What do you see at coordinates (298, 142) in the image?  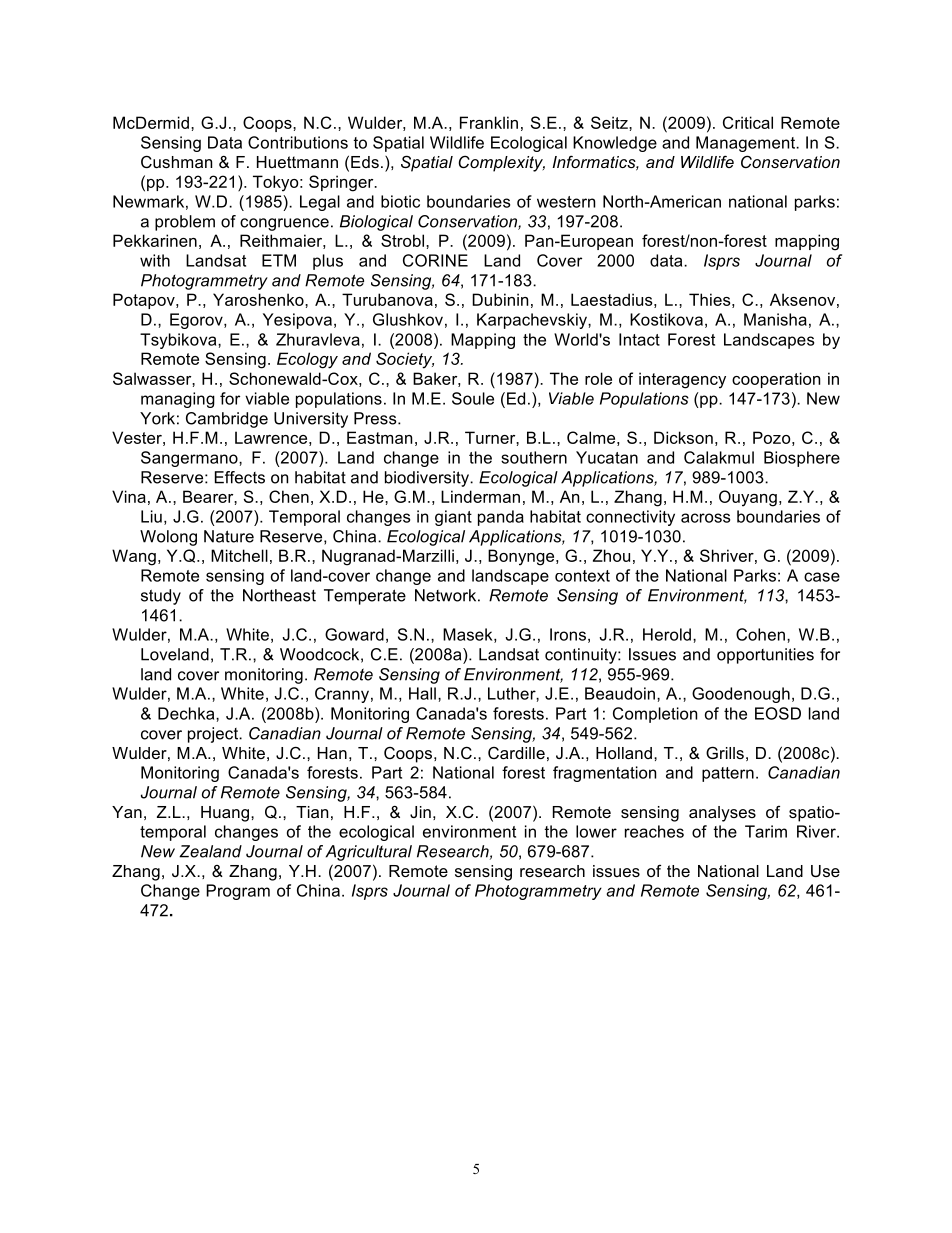 I see `Contributions` at bounding box center [298, 142].
